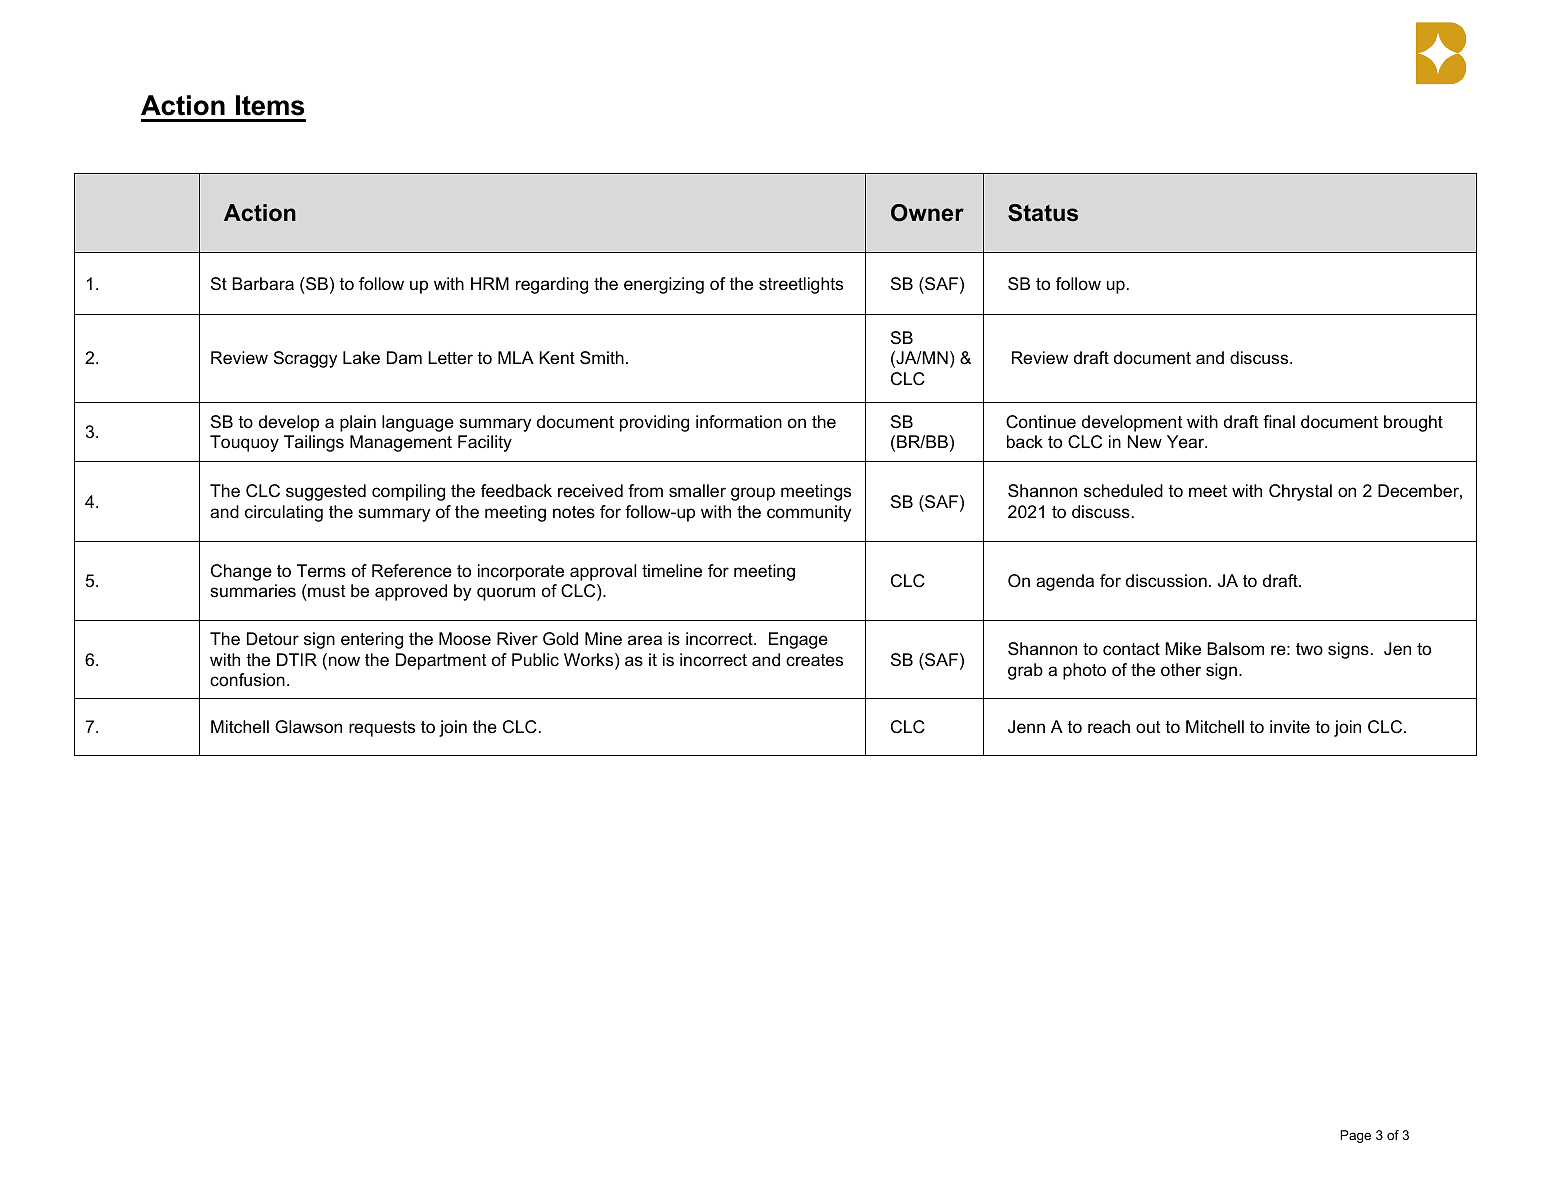  Describe the element at coordinates (1355, 1136) in the screenshot. I see `Page` at that location.
